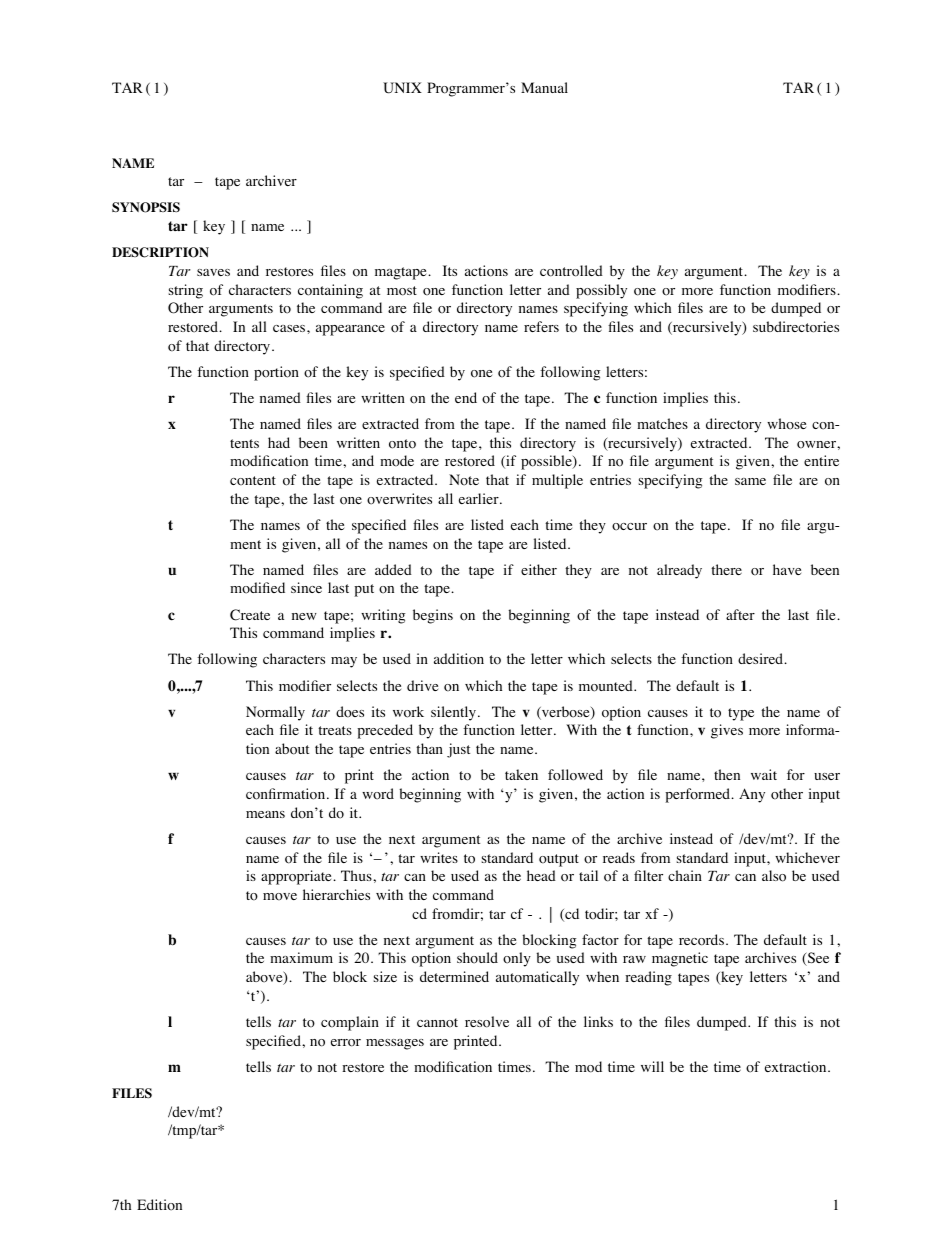 Image resolution: width=952 pixels, height=1233 pixels. What do you see at coordinates (652, 1066) in the page?
I see `will` at bounding box center [652, 1066].
